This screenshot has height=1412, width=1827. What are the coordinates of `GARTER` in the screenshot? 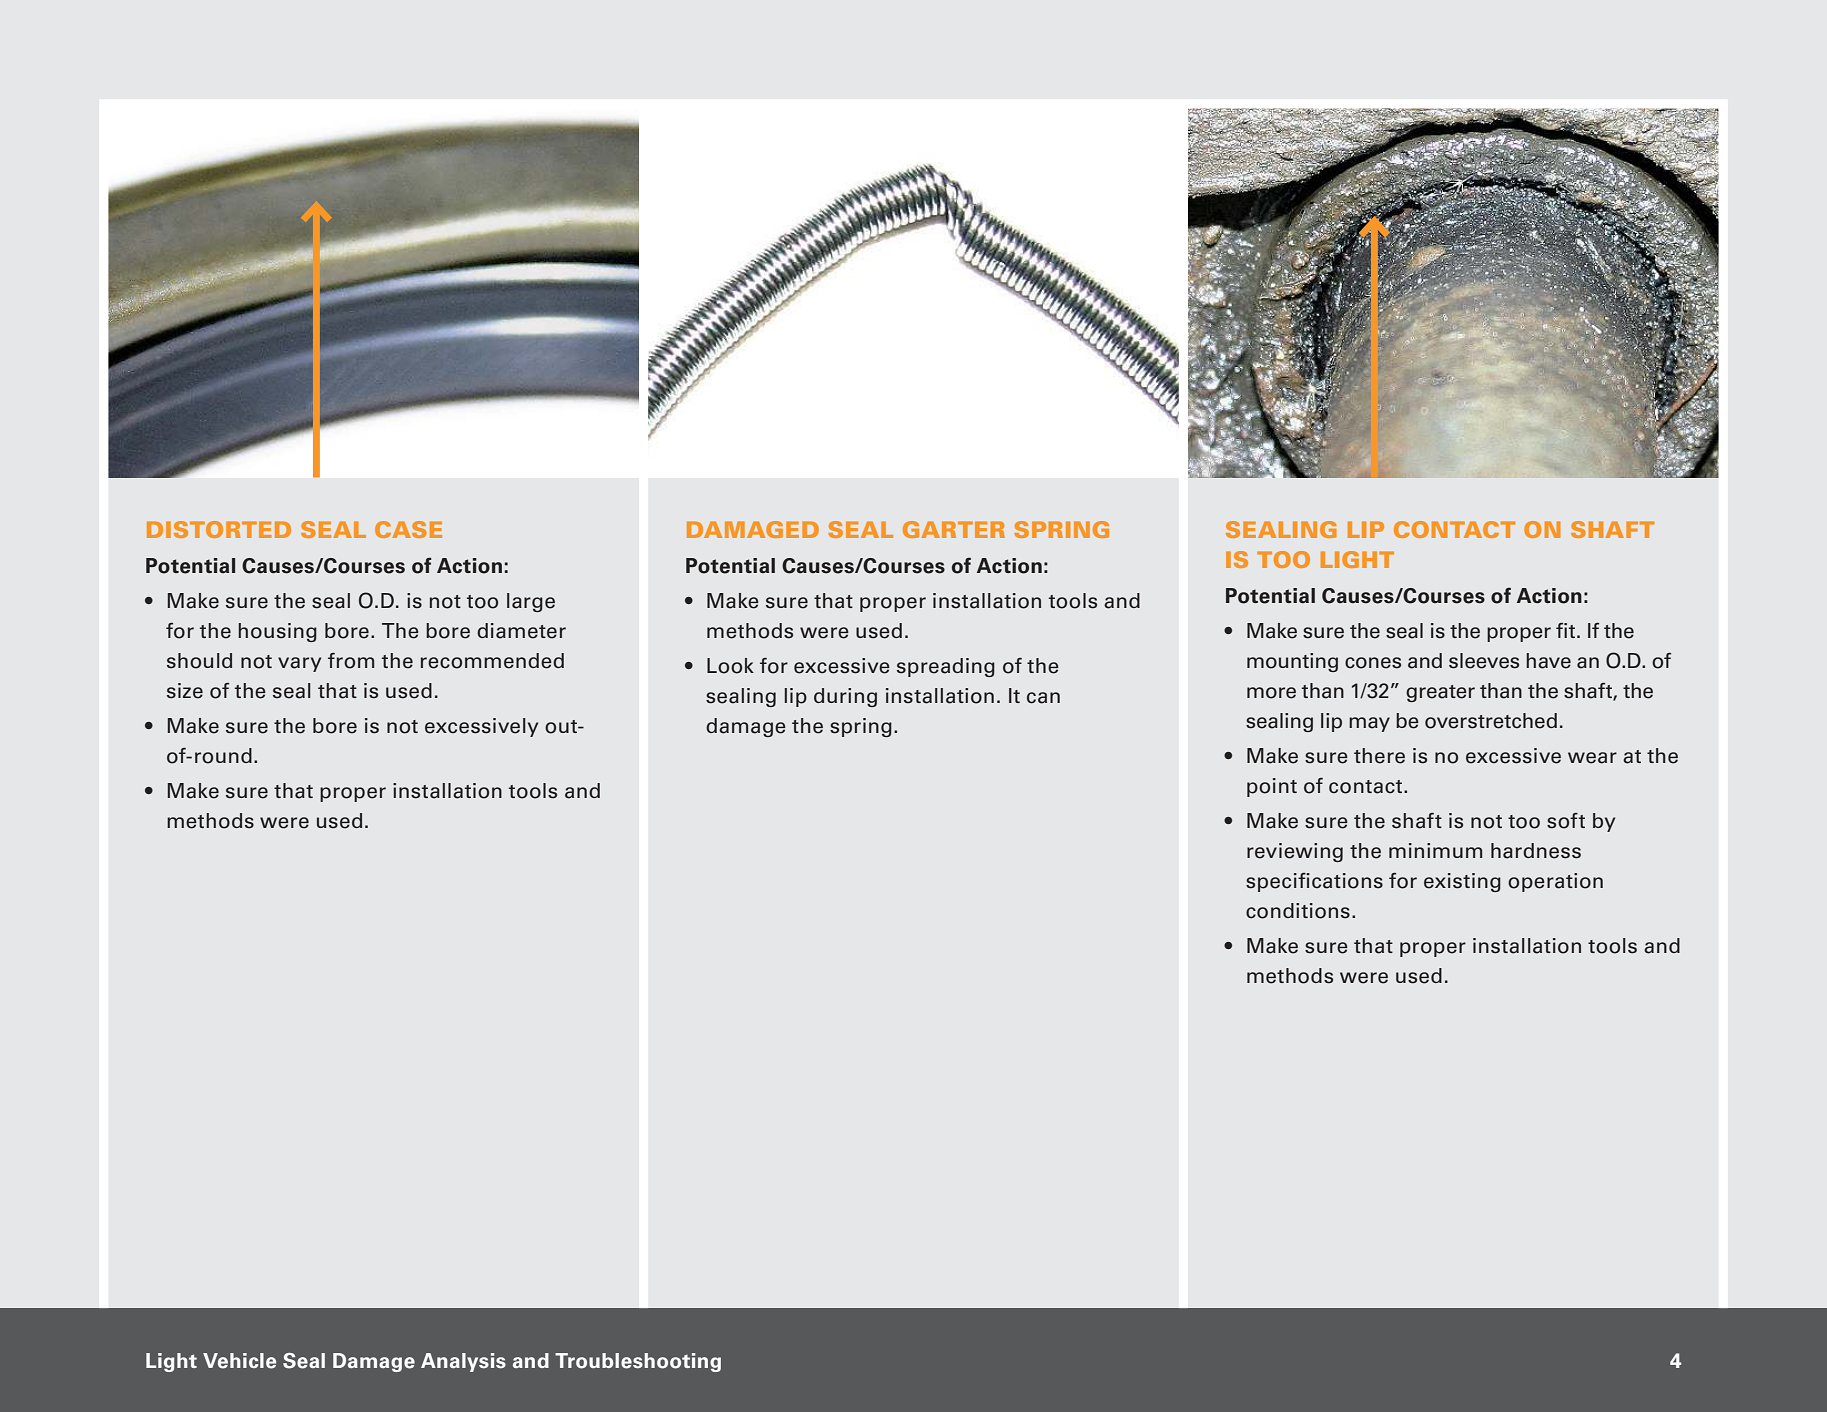 It's located at (954, 529).
